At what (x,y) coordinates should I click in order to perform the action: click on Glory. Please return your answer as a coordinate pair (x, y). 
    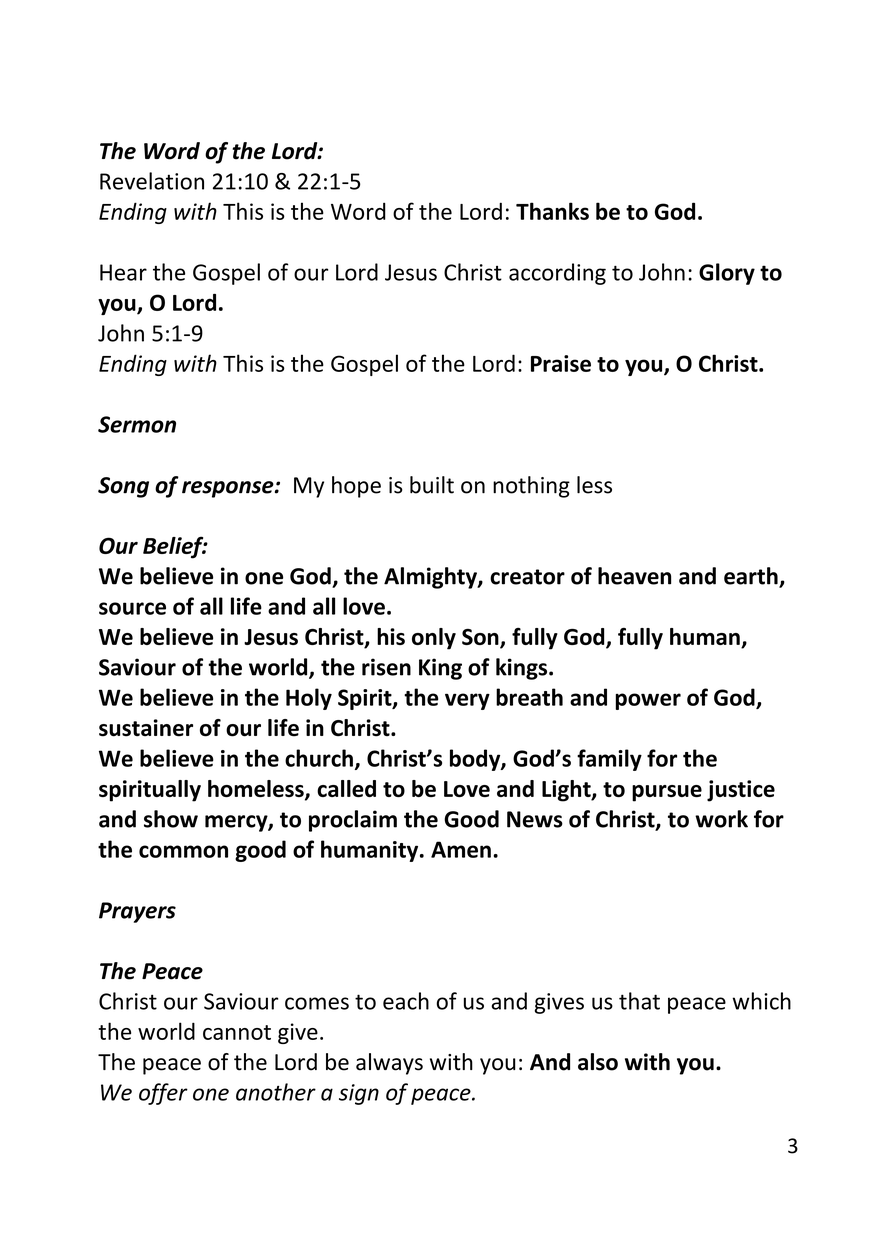
    Looking at the image, I should click on (727, 274).
